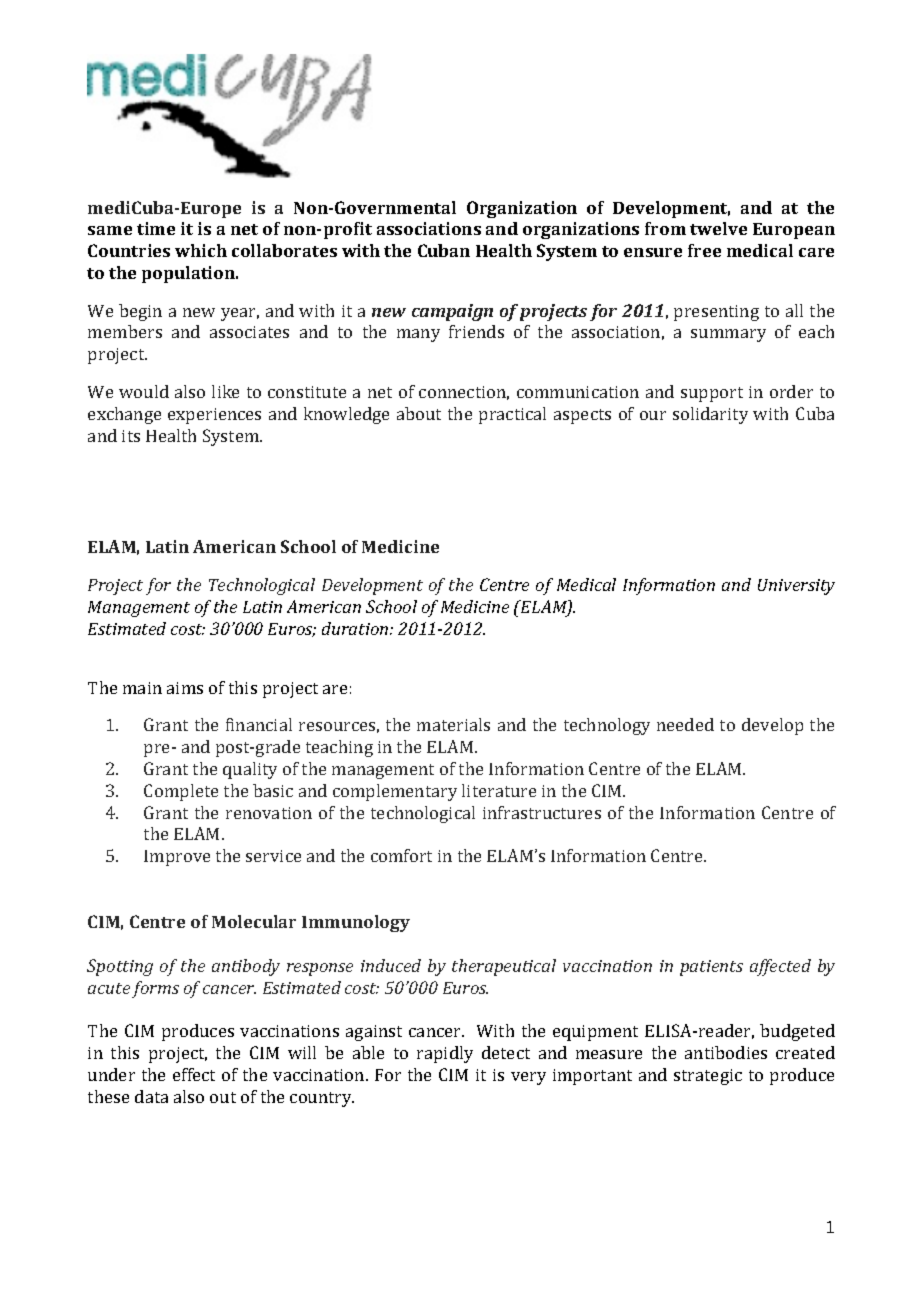 This page has height=1308, width=924. Describe the element at coordinates (249, 332) in the page. I see `associates` at that location.
